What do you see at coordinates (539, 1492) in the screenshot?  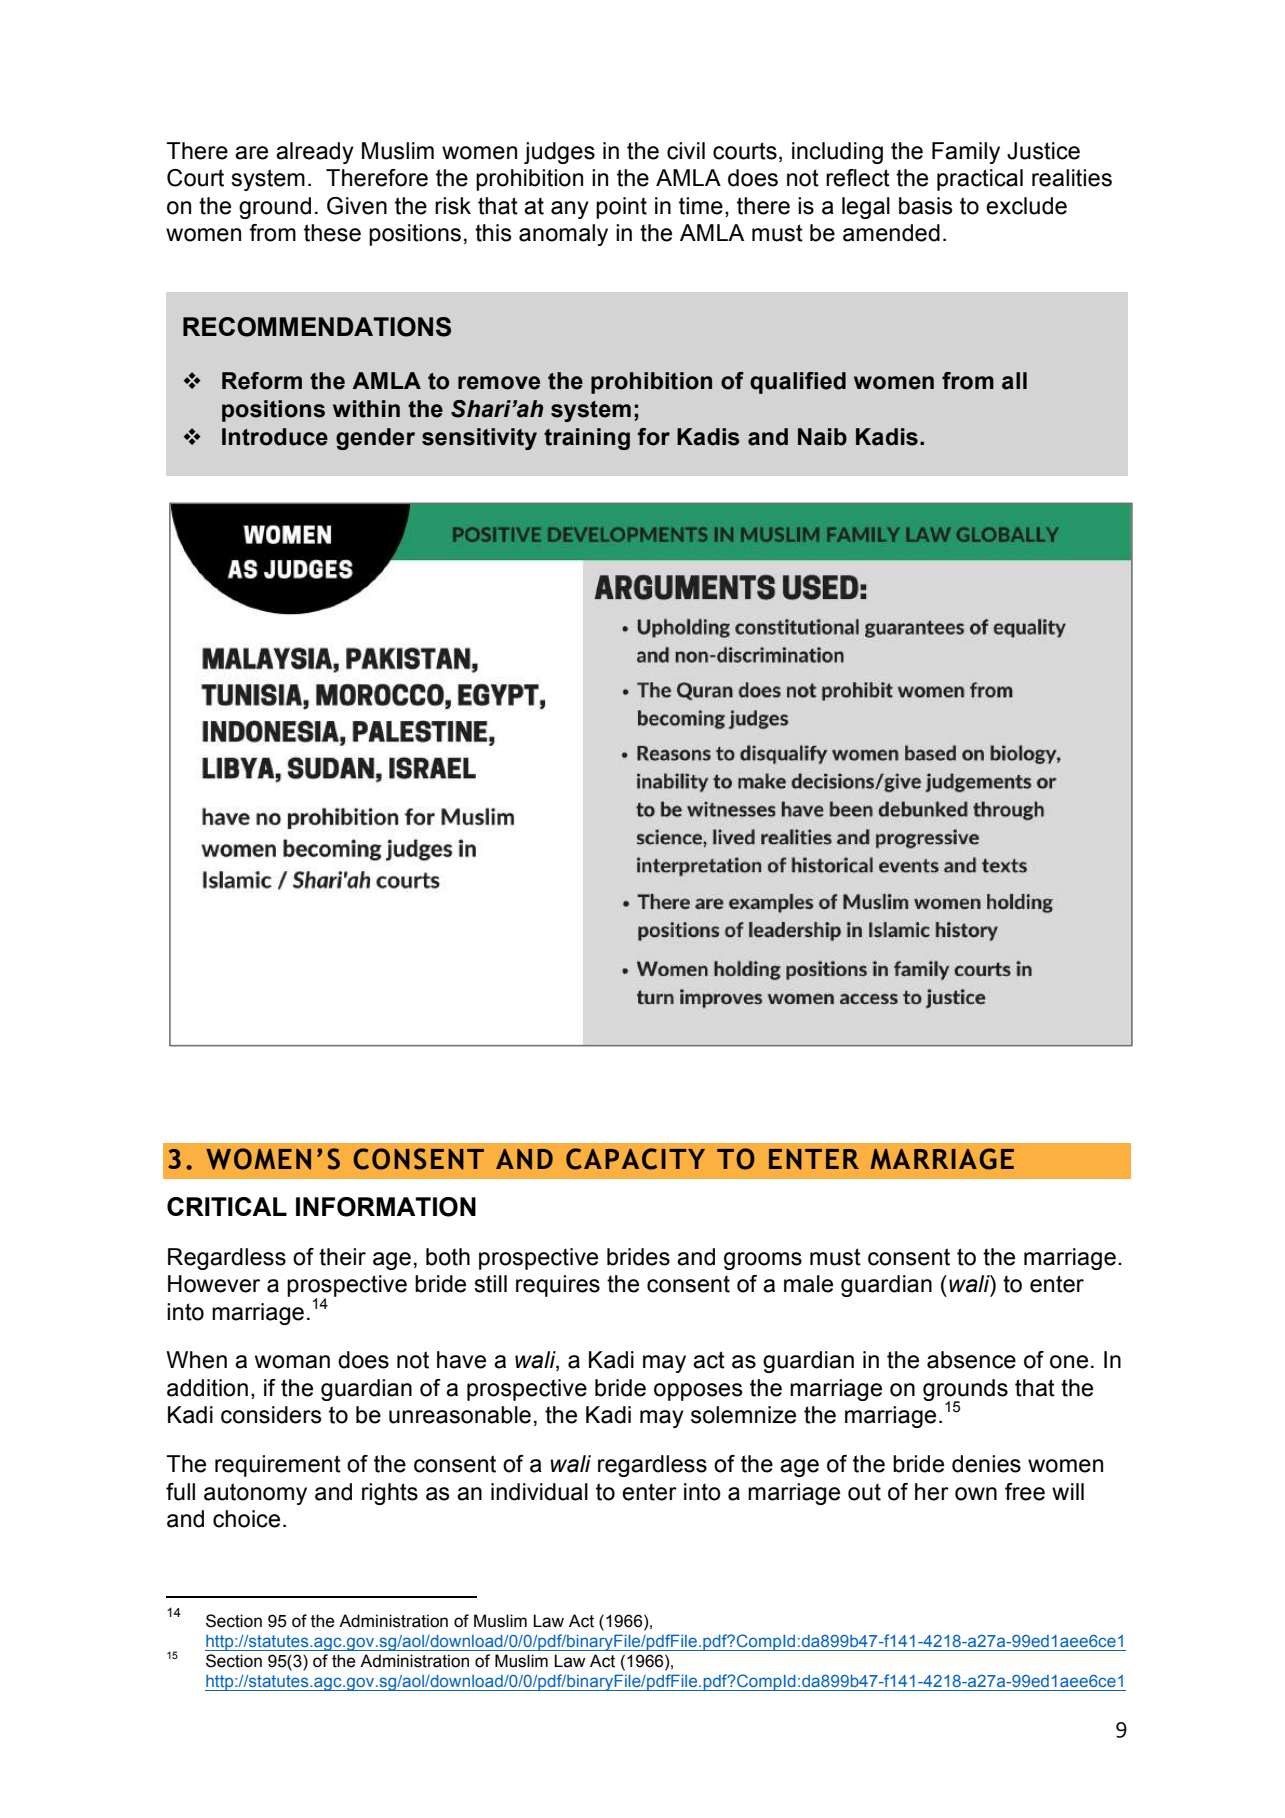 I see `individual` at bounding box center [539, 1492].
